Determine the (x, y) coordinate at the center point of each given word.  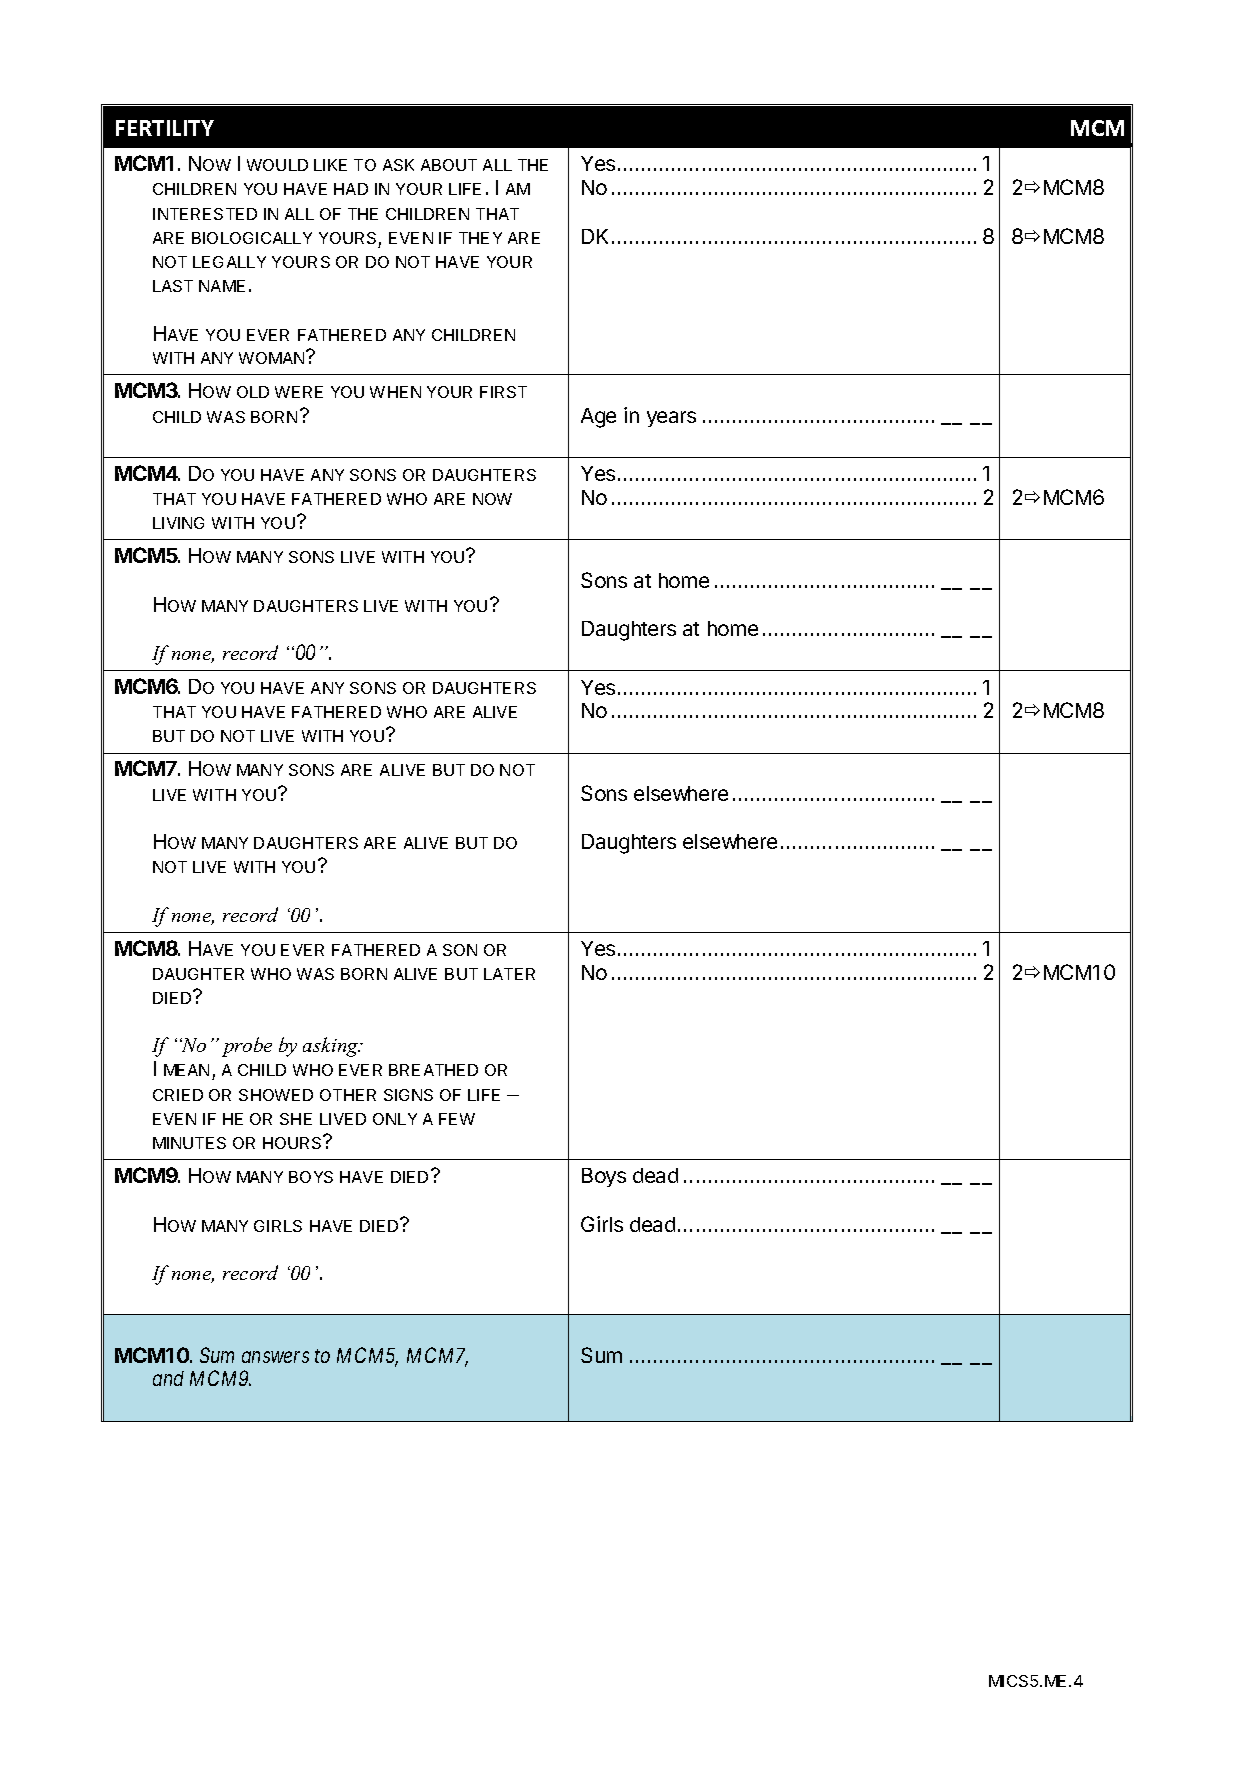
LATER (509, 974)
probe (247, 1047)
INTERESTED (205, 214)
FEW (457, 1119)
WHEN (395, 392)
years (671, 419)
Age (598, 418)
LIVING (178, 523)
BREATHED (433, 1070)
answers (275, 1357)
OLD (253, 392)
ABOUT (449, 165)
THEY (480, 238)
